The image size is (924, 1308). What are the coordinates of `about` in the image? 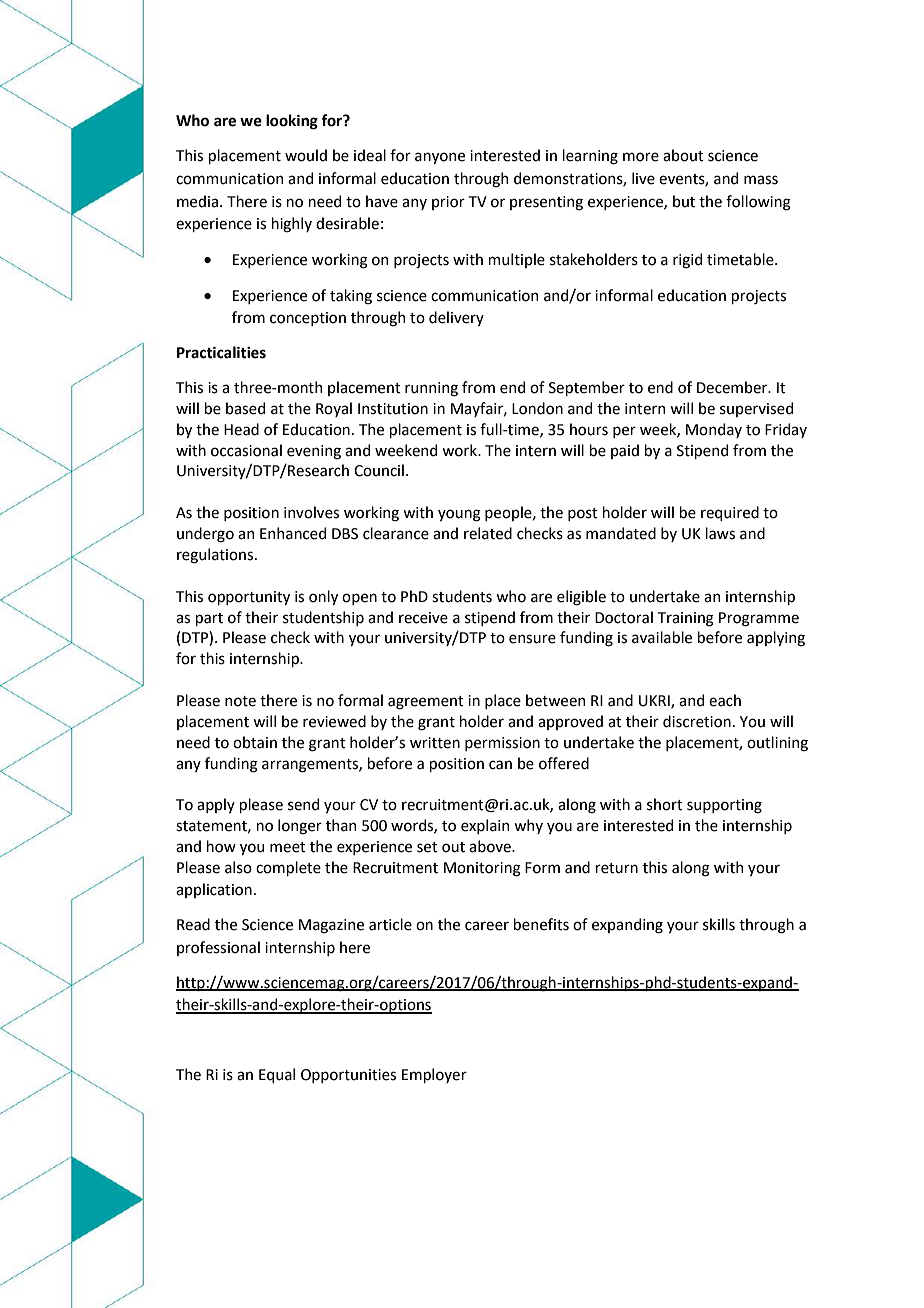 It's located at (683, 155).
